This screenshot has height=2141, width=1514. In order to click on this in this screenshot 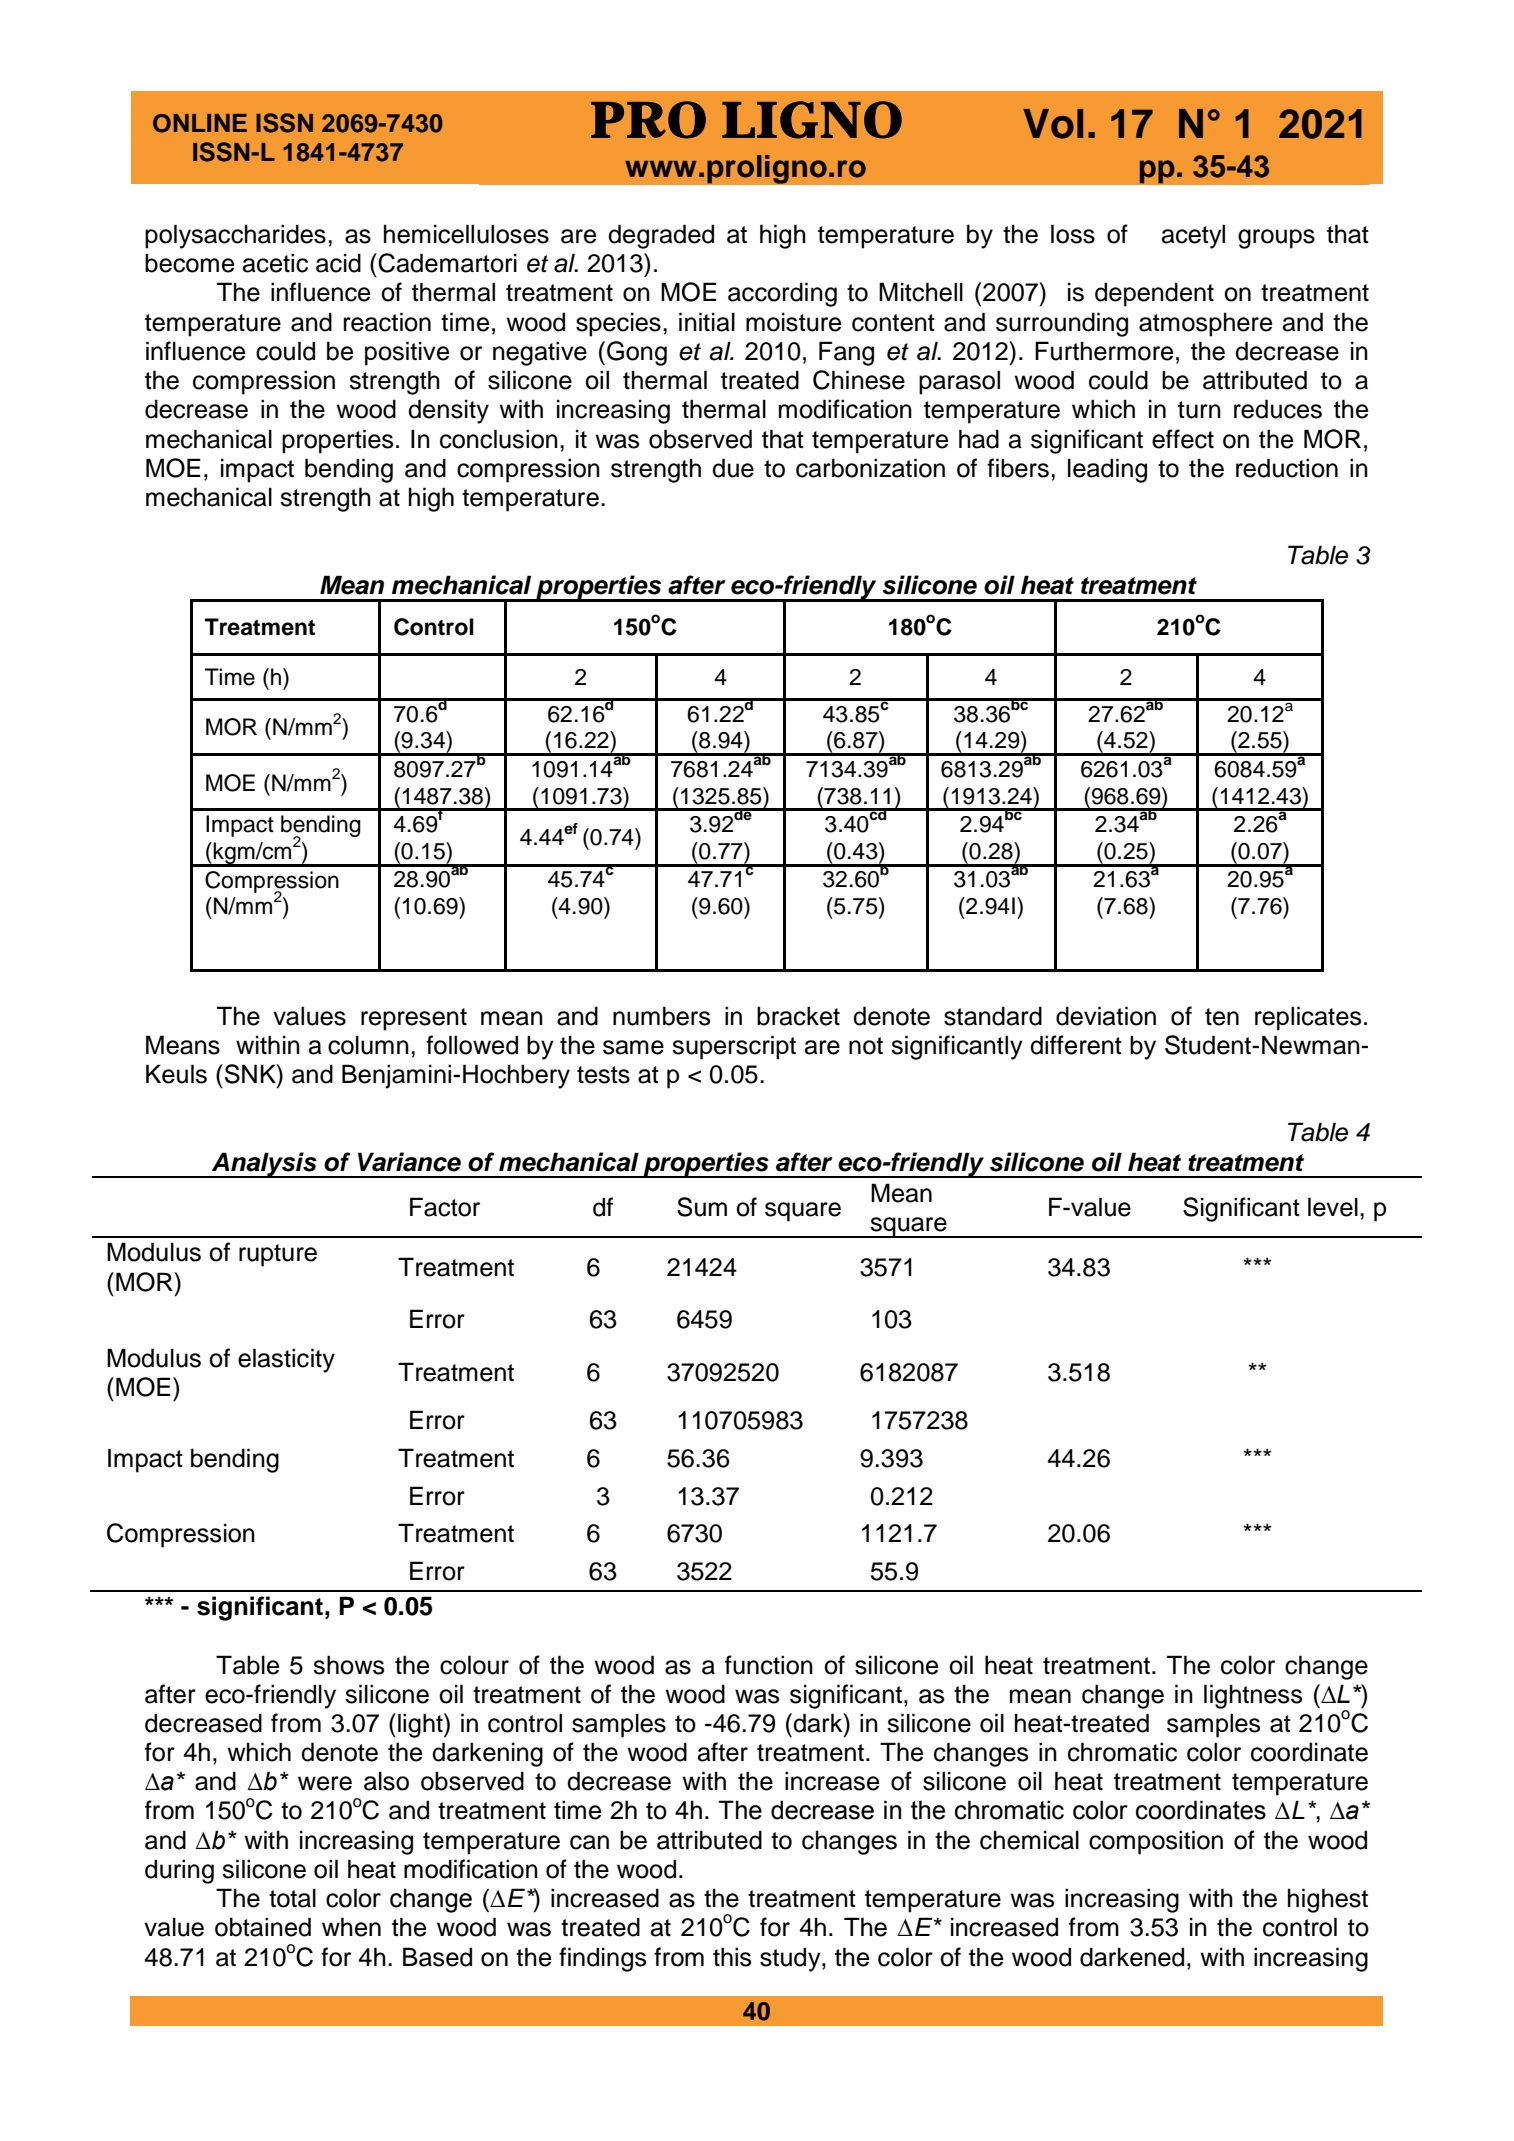, I will do `click(732, 1957)`.
